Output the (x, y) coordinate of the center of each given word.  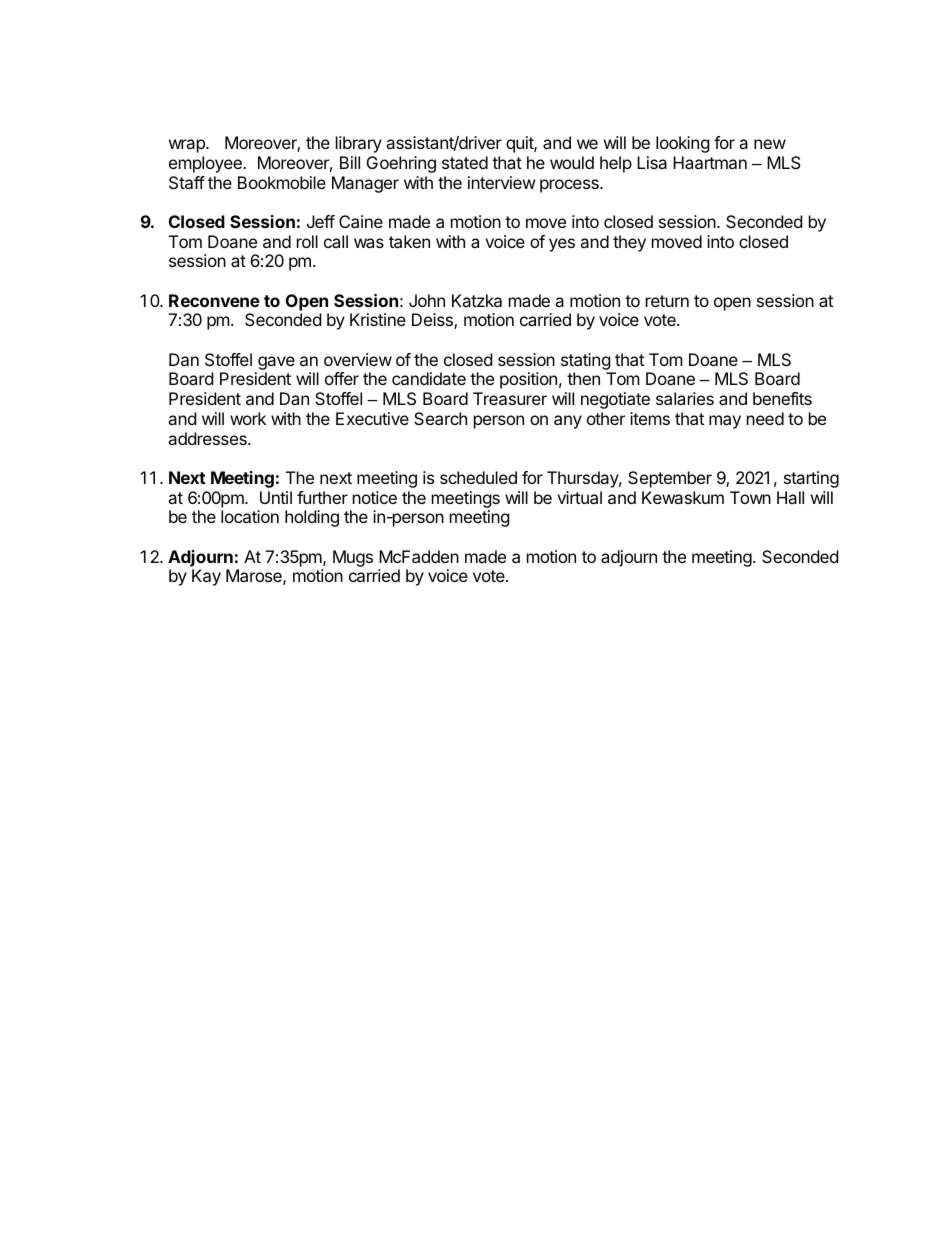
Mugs (353, 558)
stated (465, 162)
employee (206, 164)
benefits (782, 398)
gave (276, 363)
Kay (206, 577)
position (528, 380)
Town (750, 497)
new (770, 144)
